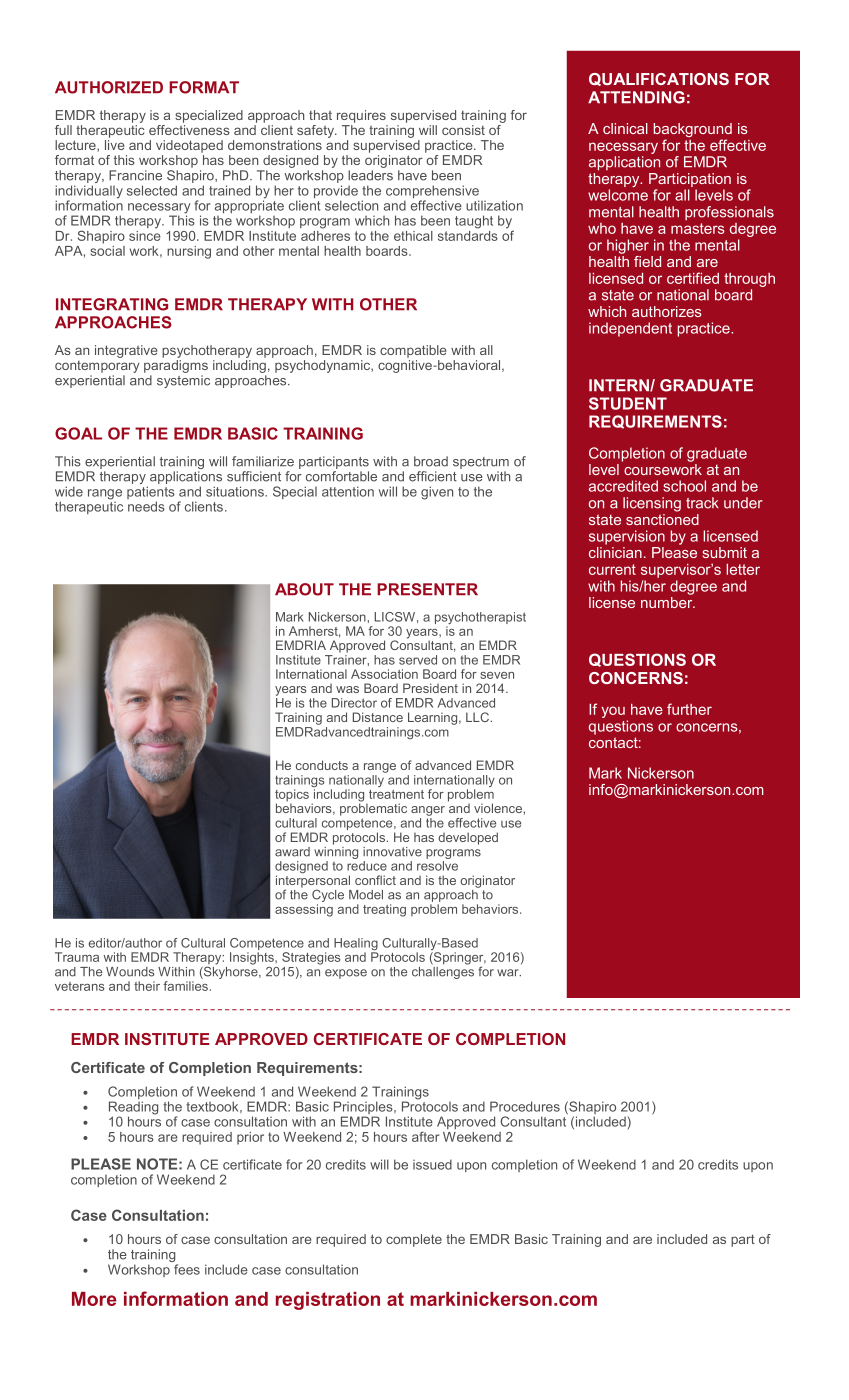 The height and width of the screenshot is (1400, 849). Describe the element at coordinates (115, 145) in the screenshot. I see `live` at that location.
